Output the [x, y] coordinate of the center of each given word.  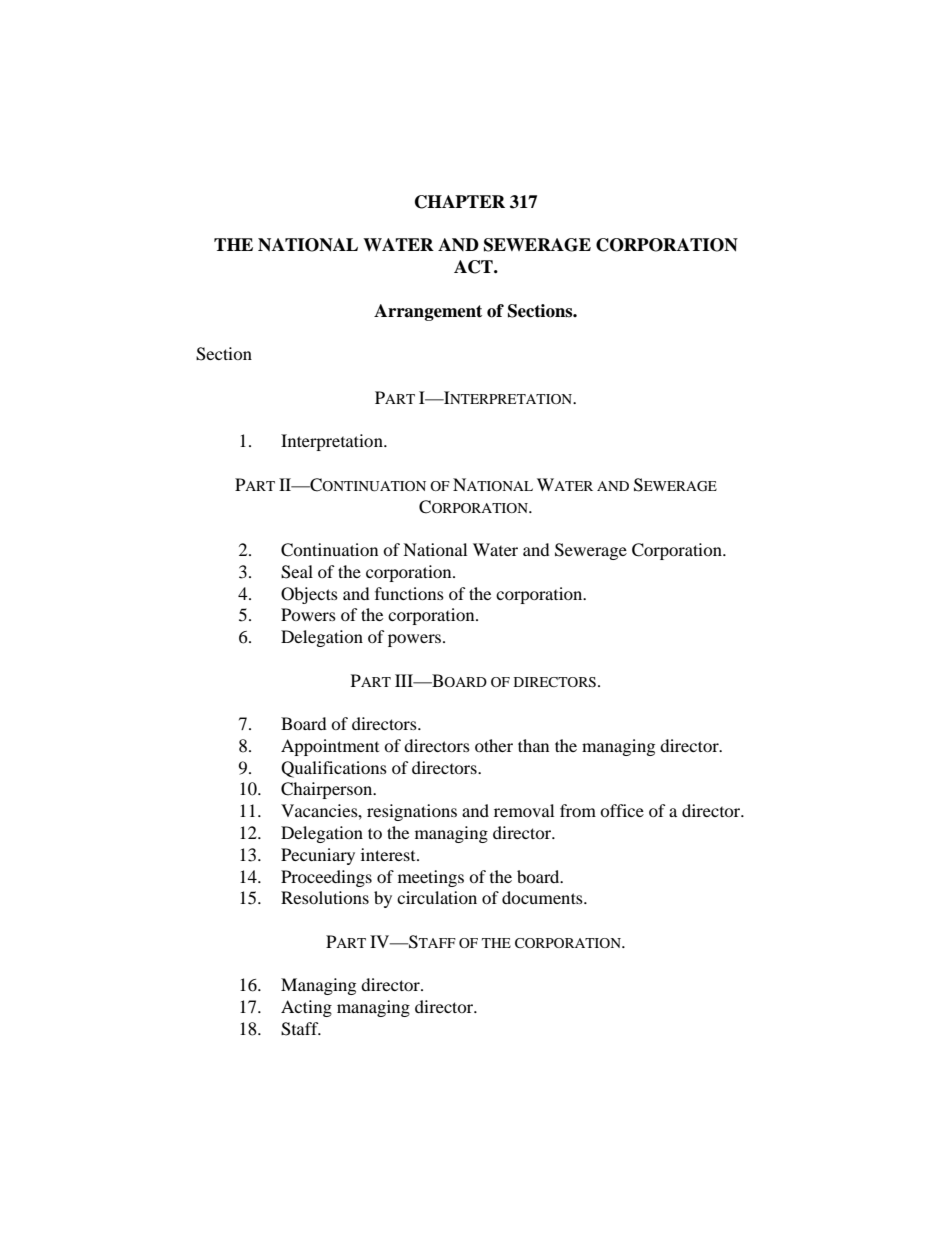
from [578, 810]
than [533, 745]
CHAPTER [460, 202]
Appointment [330, 747]
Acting [306, 1008]
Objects [309, 595]
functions [409, 593]
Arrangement [428, 312]
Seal [297, 572]
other [494, 745]
